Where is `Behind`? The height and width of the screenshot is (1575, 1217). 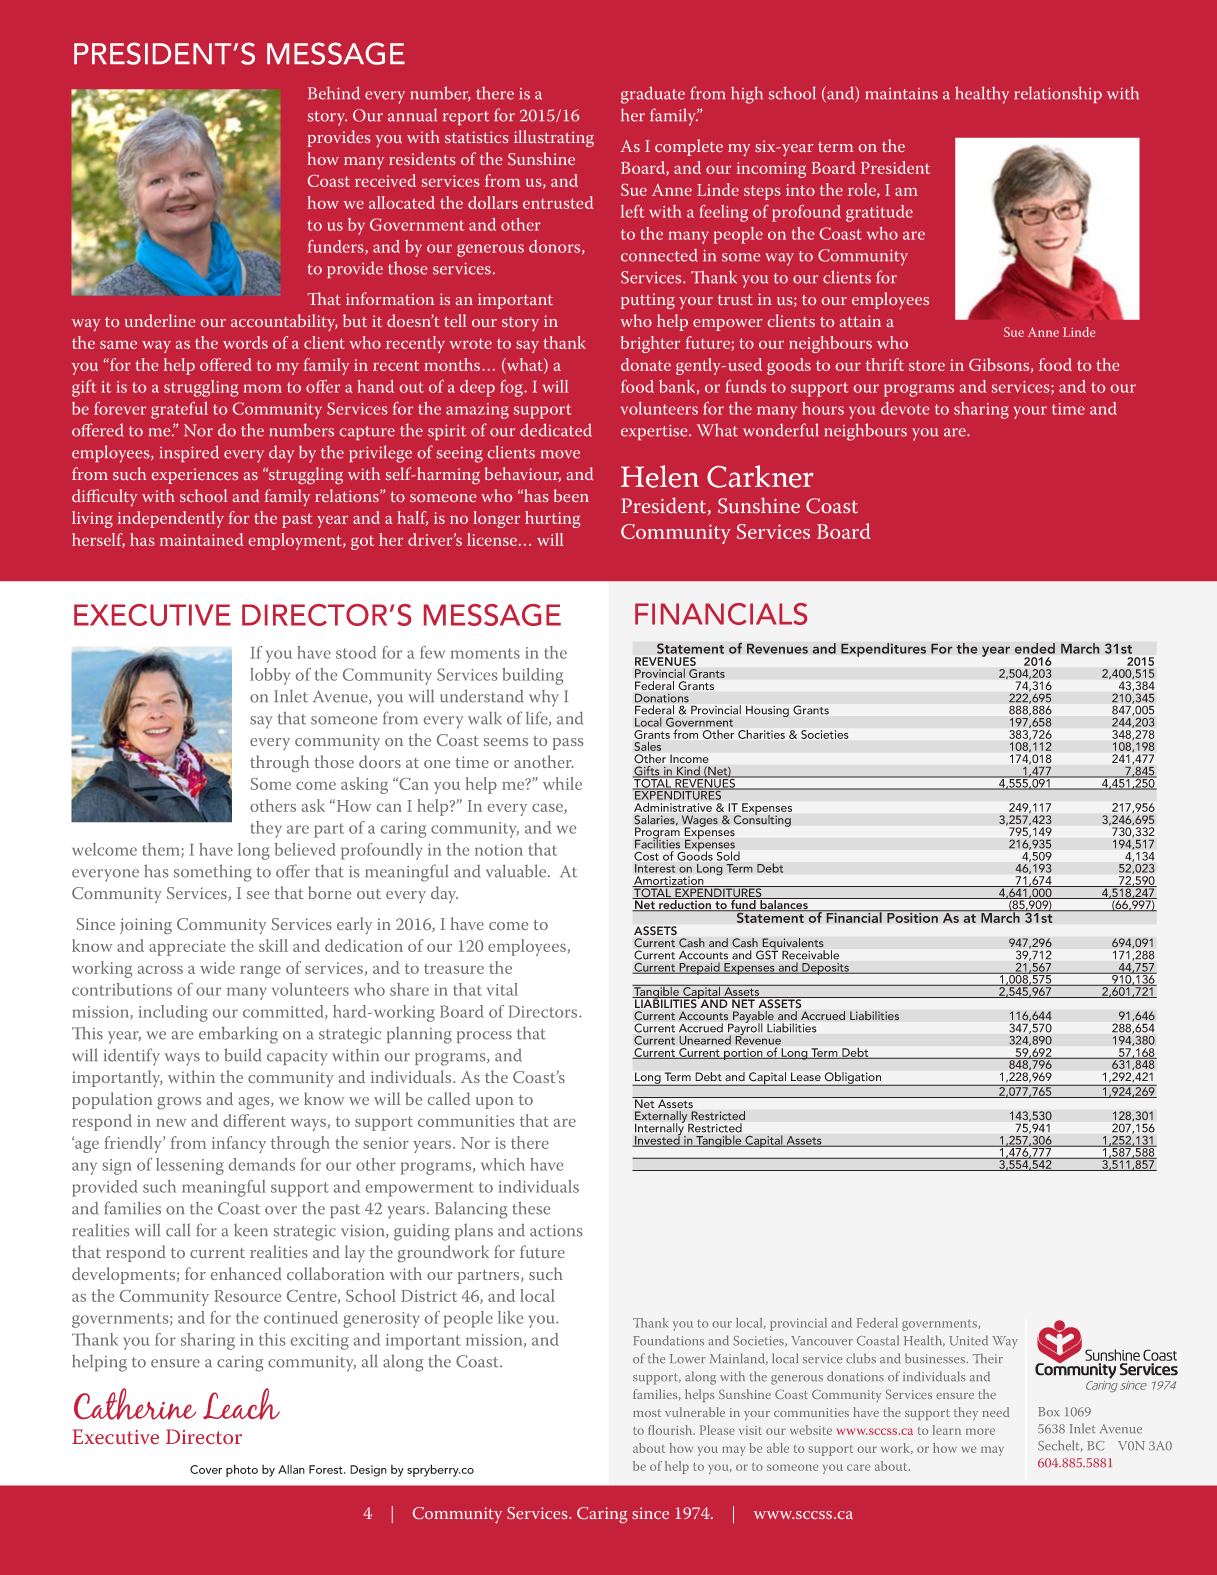 Behind is located at coordinates (334, 93).
